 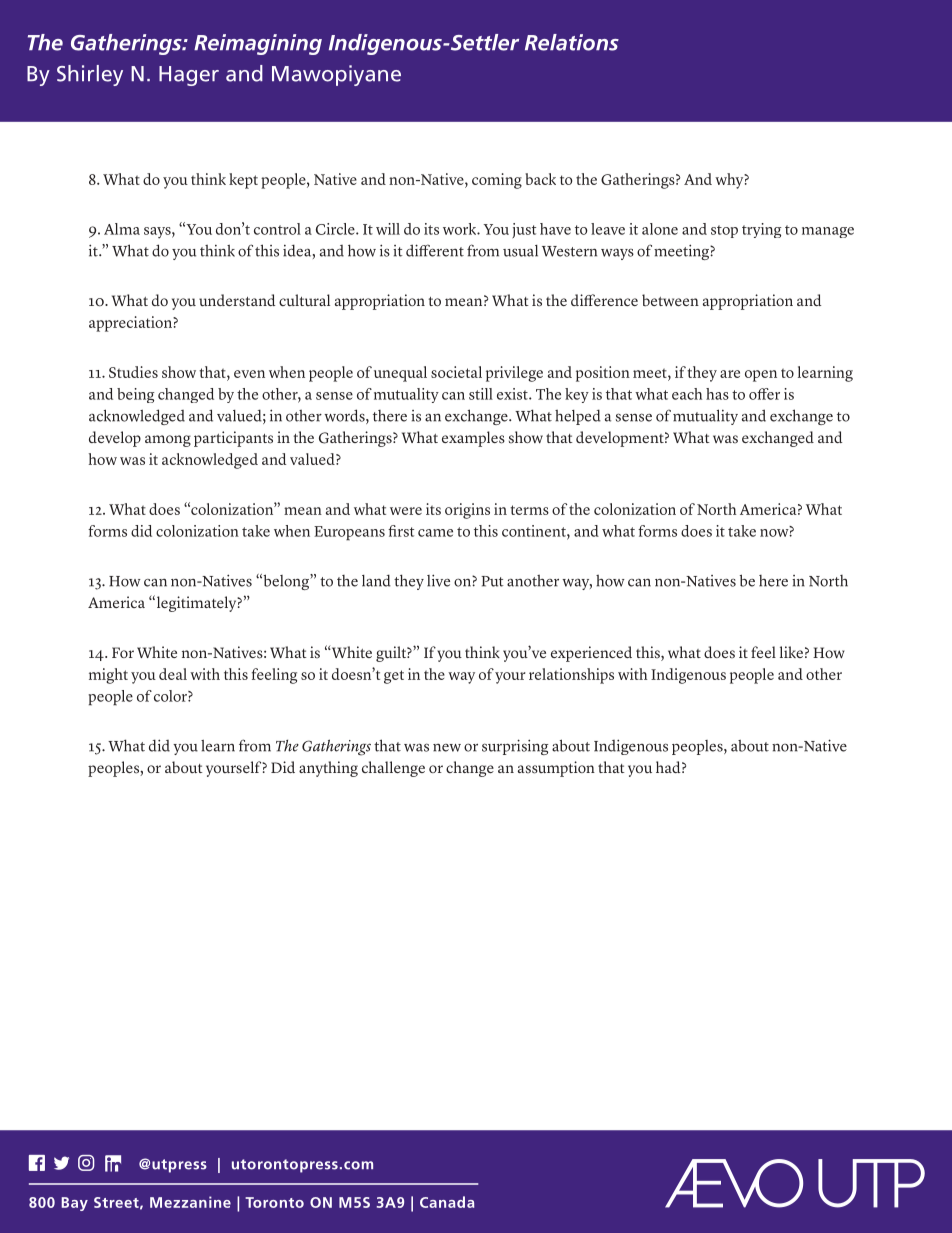 What do you see at coordinates (90, 75) in the image?
I see `Shirley` at bounding box center [90, 75].
